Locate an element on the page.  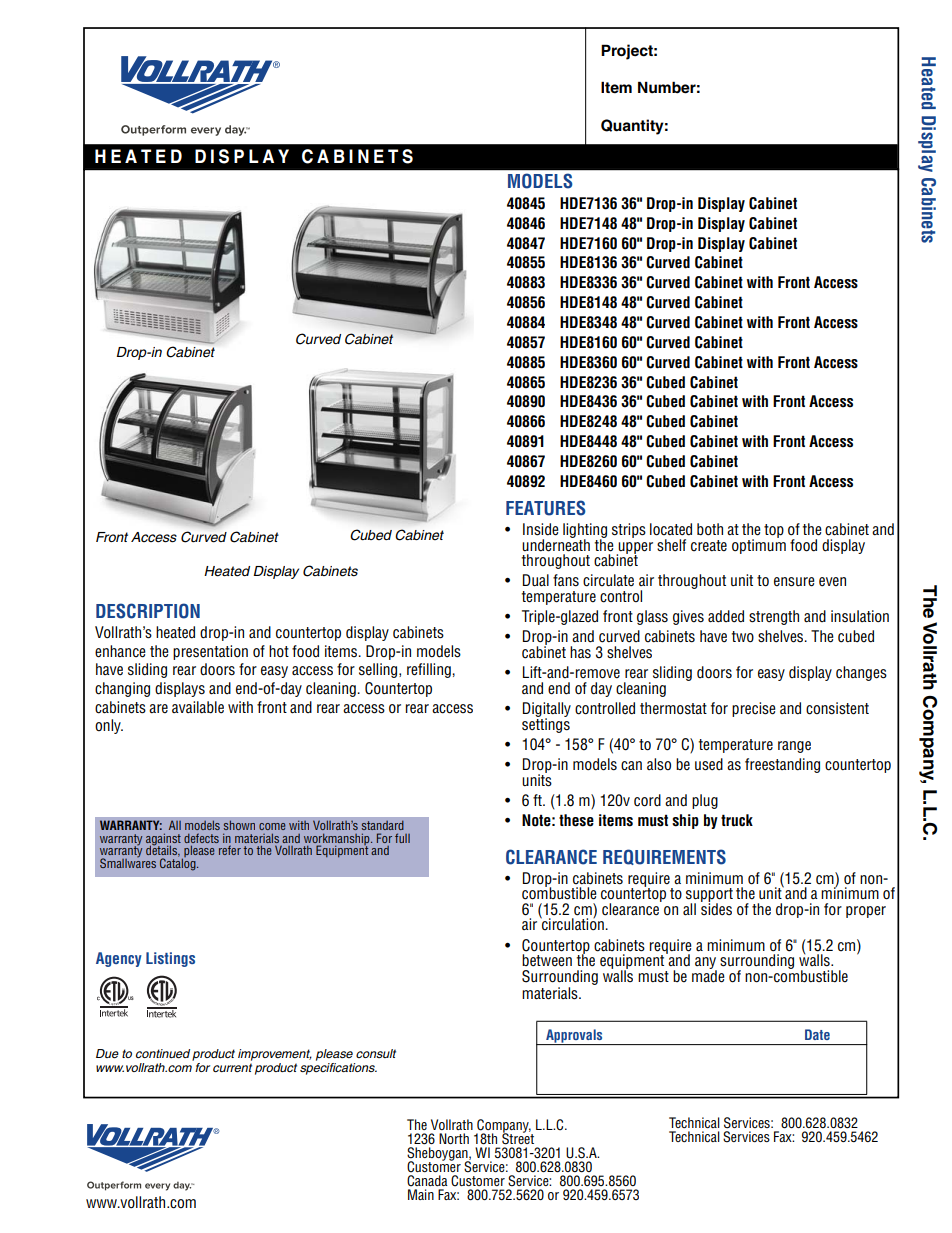
presentation is located at coordinates (210, 652).
